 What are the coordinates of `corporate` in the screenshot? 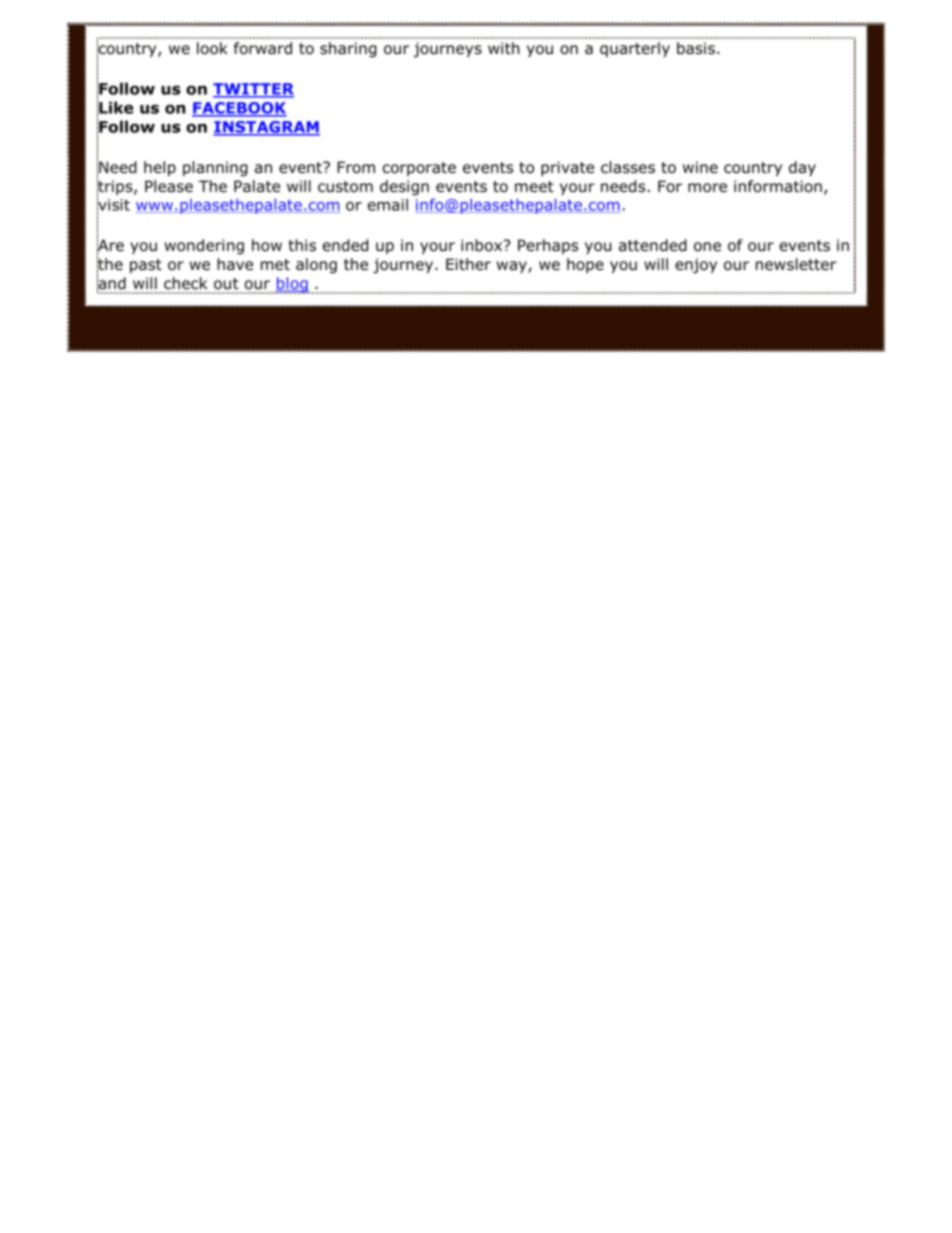 It's located at (419, 169).
